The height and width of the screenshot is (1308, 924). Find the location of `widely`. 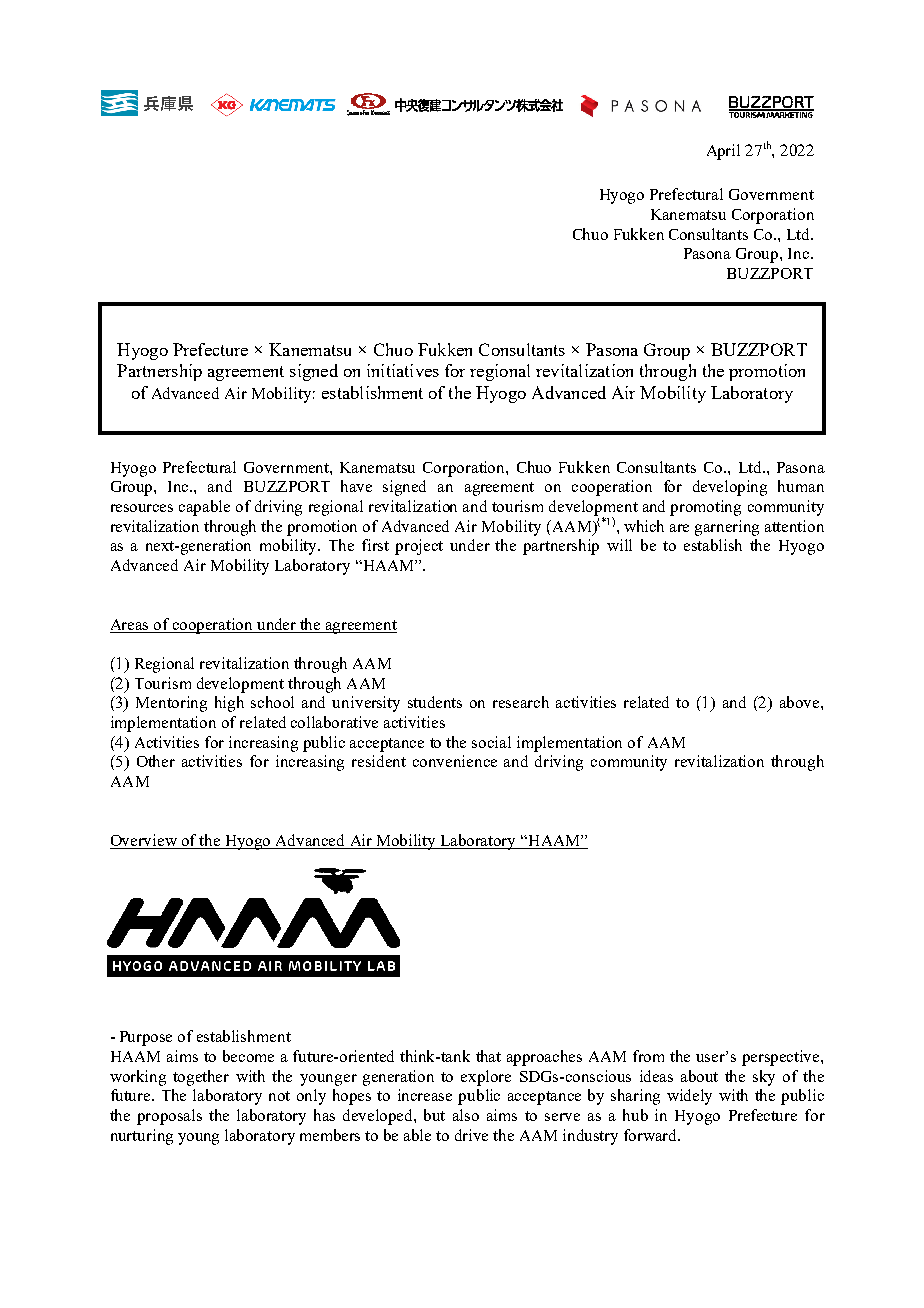

widely is located at coordinates (689, 1097).
